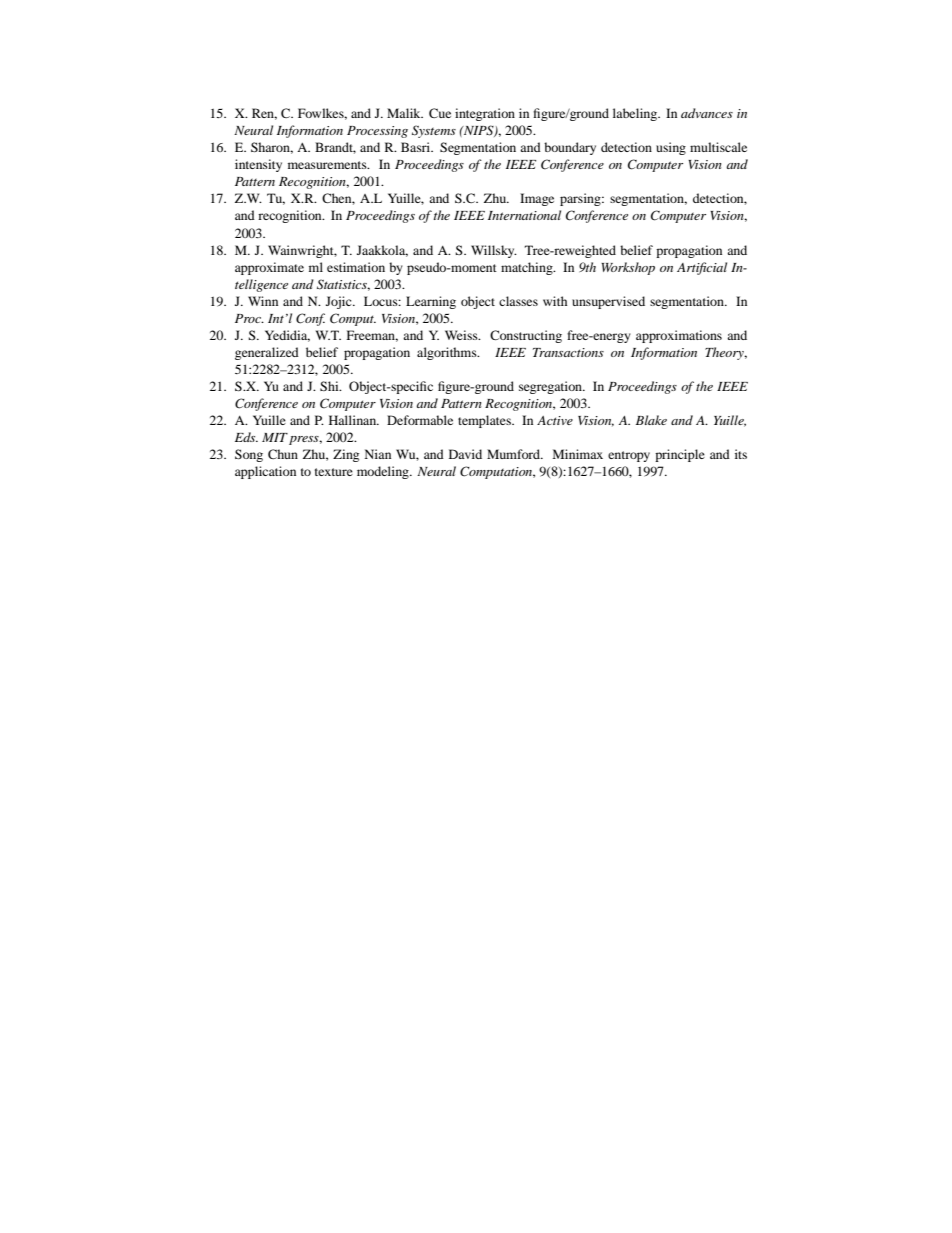 The image size is (952, 1233). Describe the element at coordinates (707, 113) in the screenshot. I see `advances` at that location.
